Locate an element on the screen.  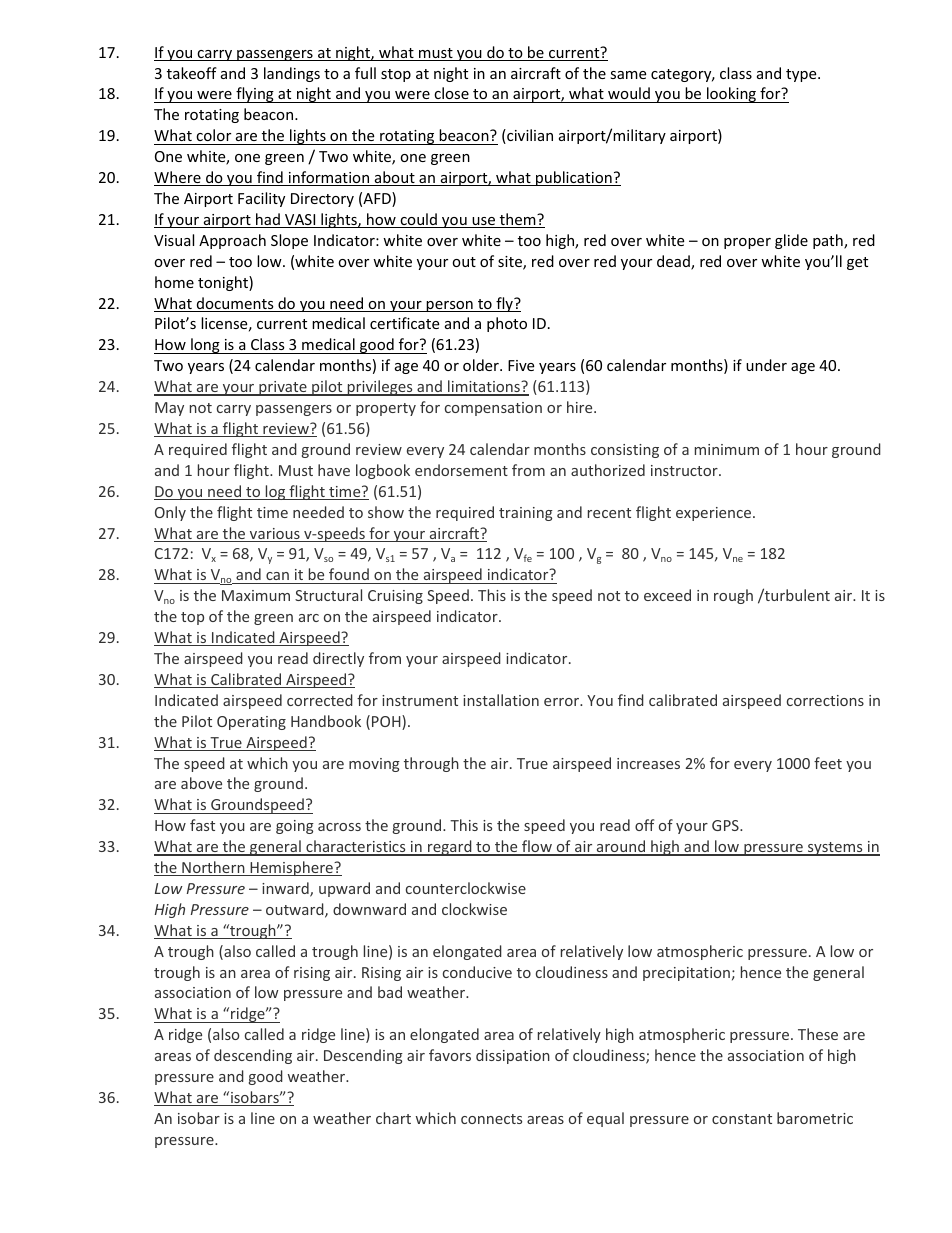
compensation is located at coordinates (493, 409).
